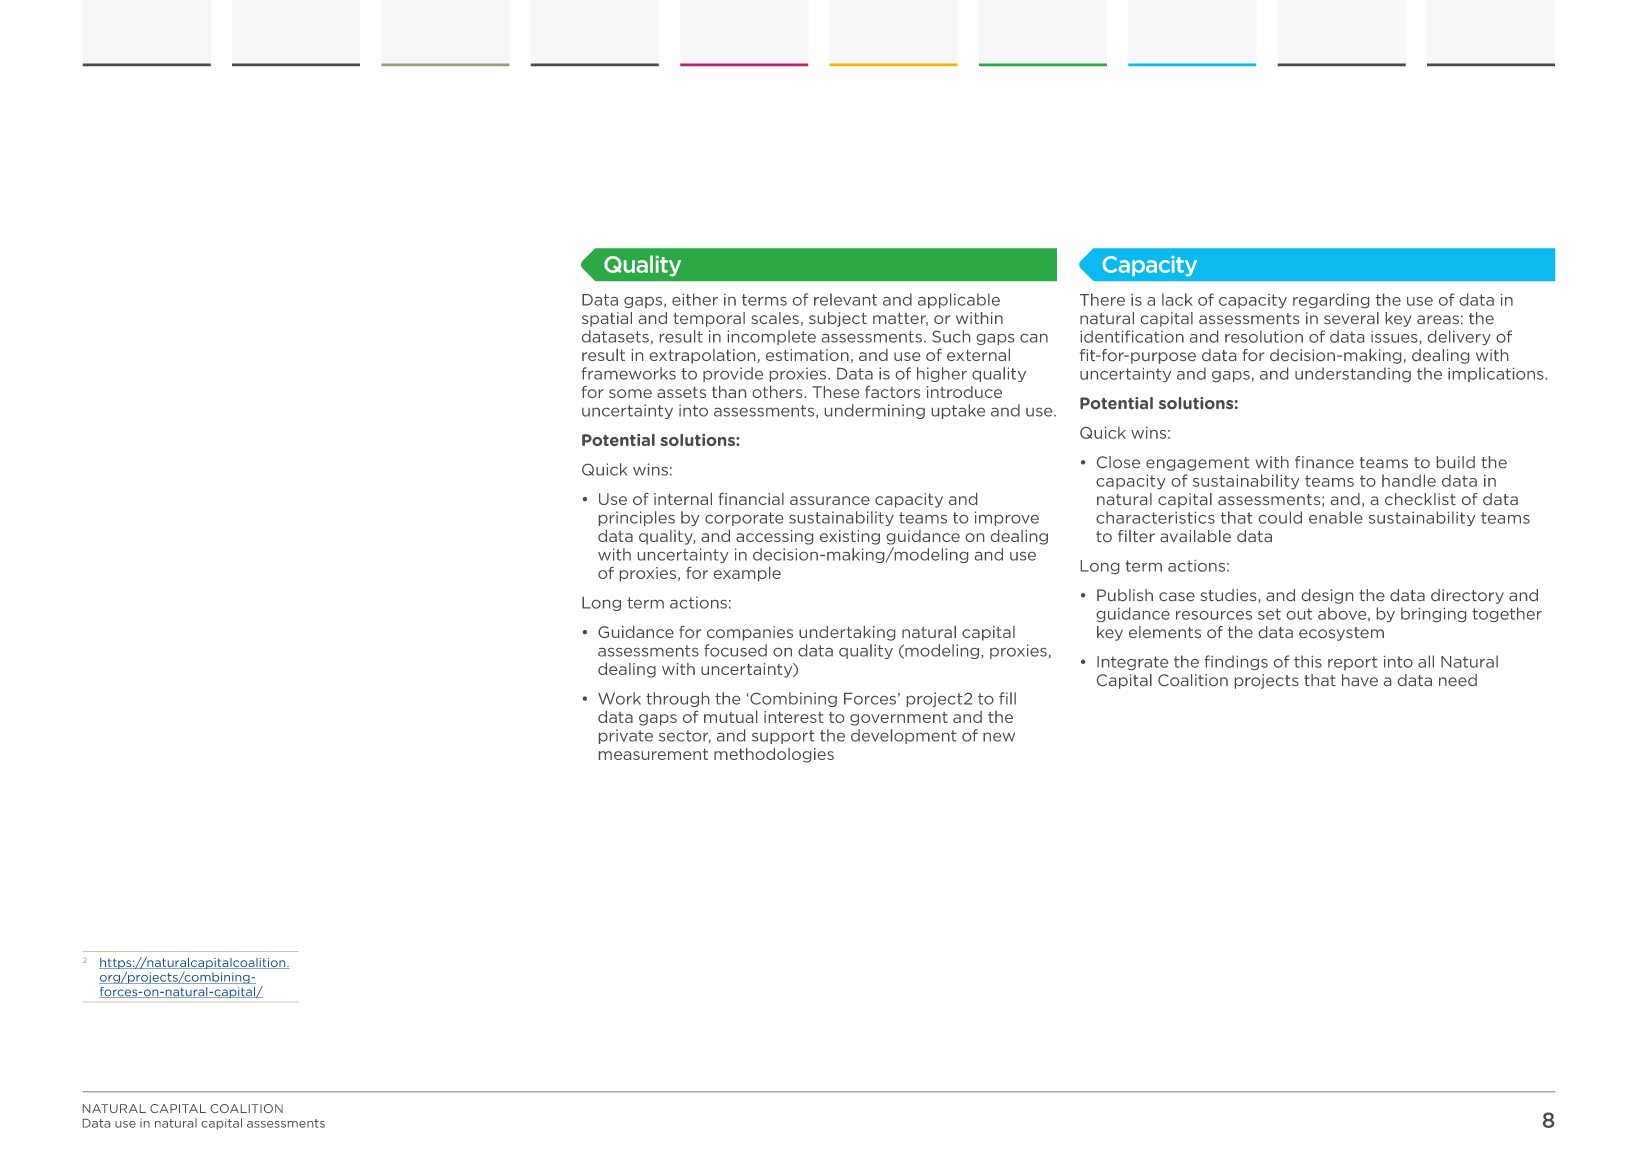  Describe the element at coordinates (1438, 319) in the screenshot. I see `areas` at that location.
